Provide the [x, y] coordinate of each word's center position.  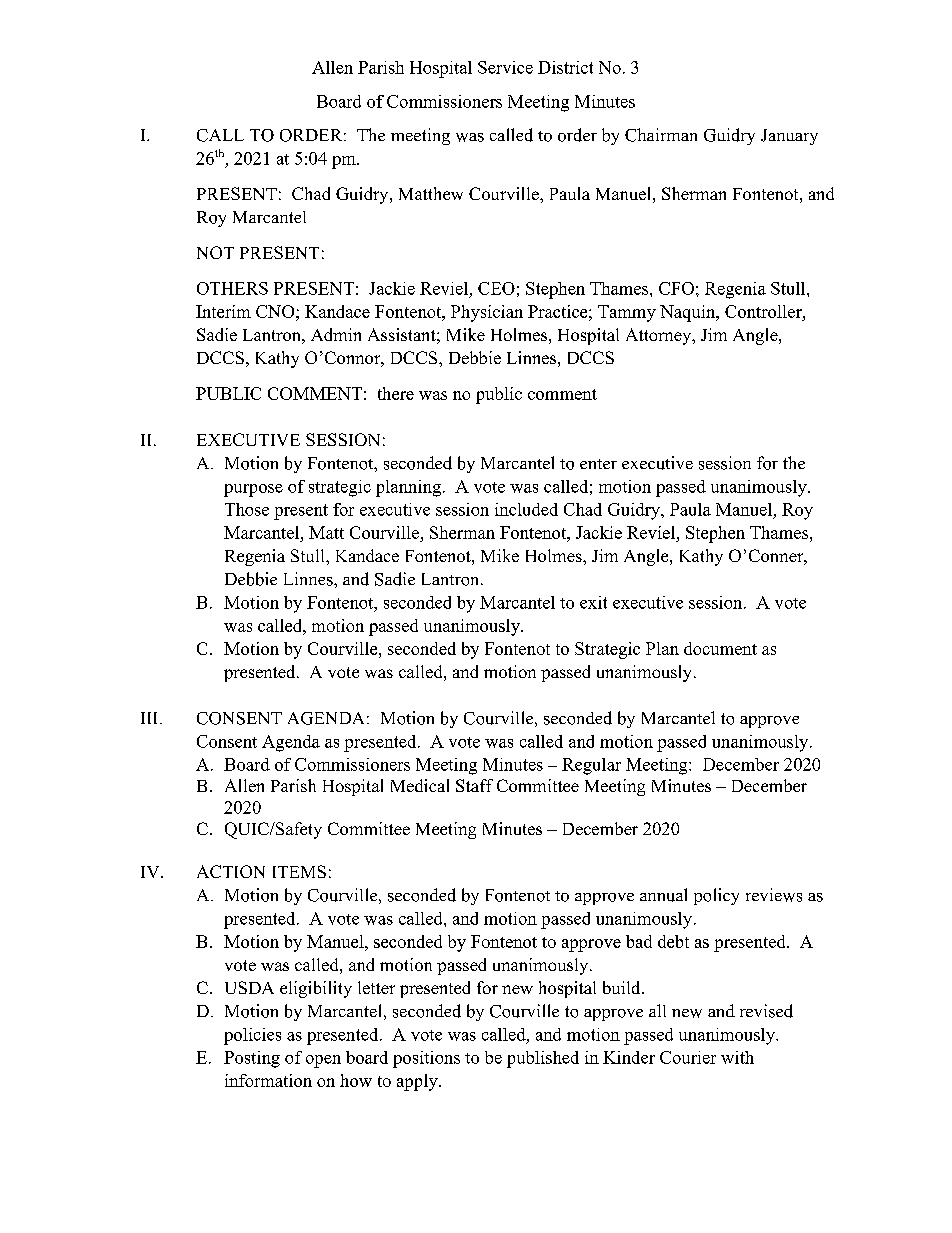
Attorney [660, 336]
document [720, 648]
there [396, 393]
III [151, 718]
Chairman [661, 135]
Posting [252, 1059]
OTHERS [232, 288]
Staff [474, 785]
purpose [253, 490]
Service [505, 67]
